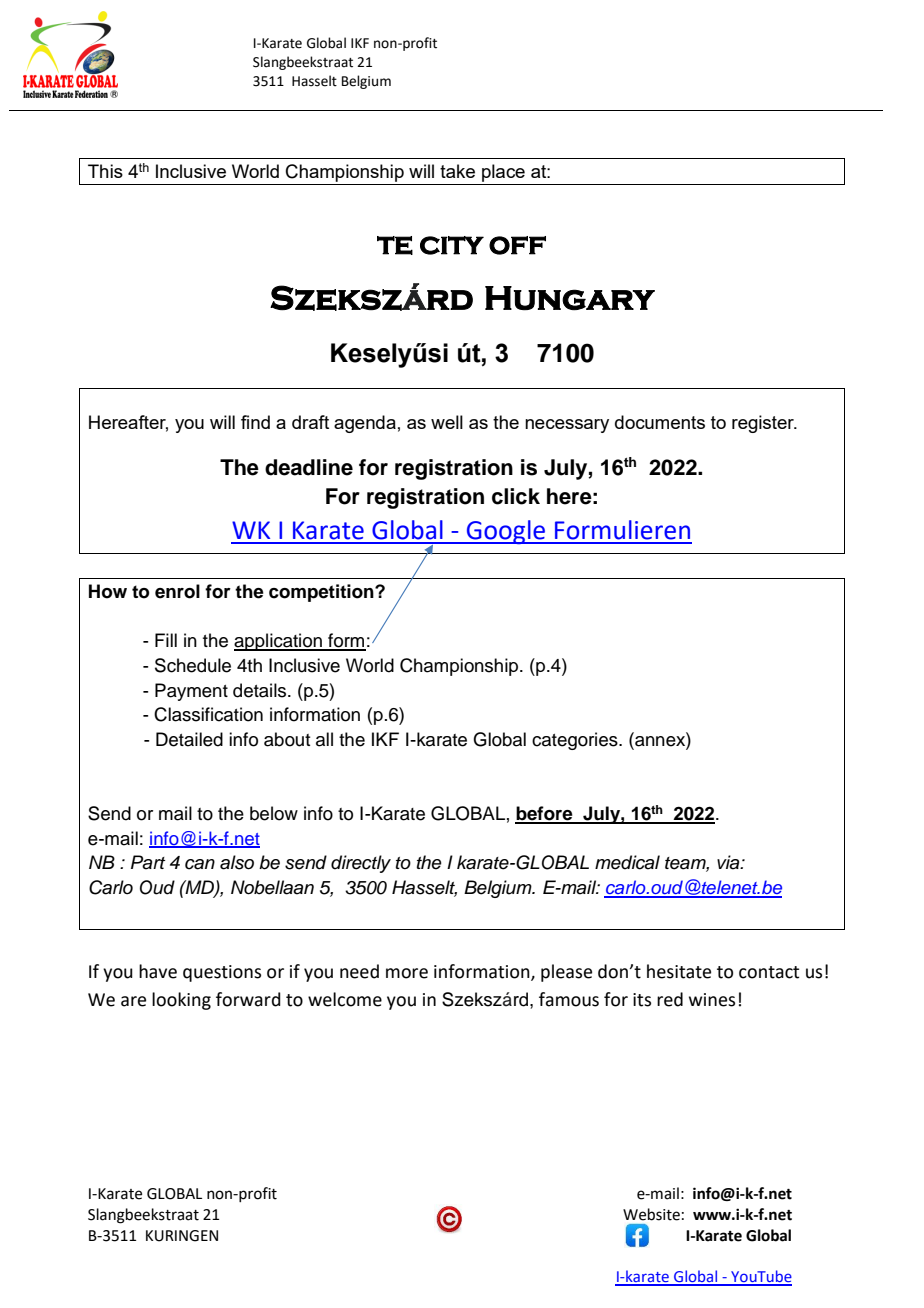  What do you see at coordinates (324, 739) in the screenshot?
I see `all` at bounding box center [324, 739].
